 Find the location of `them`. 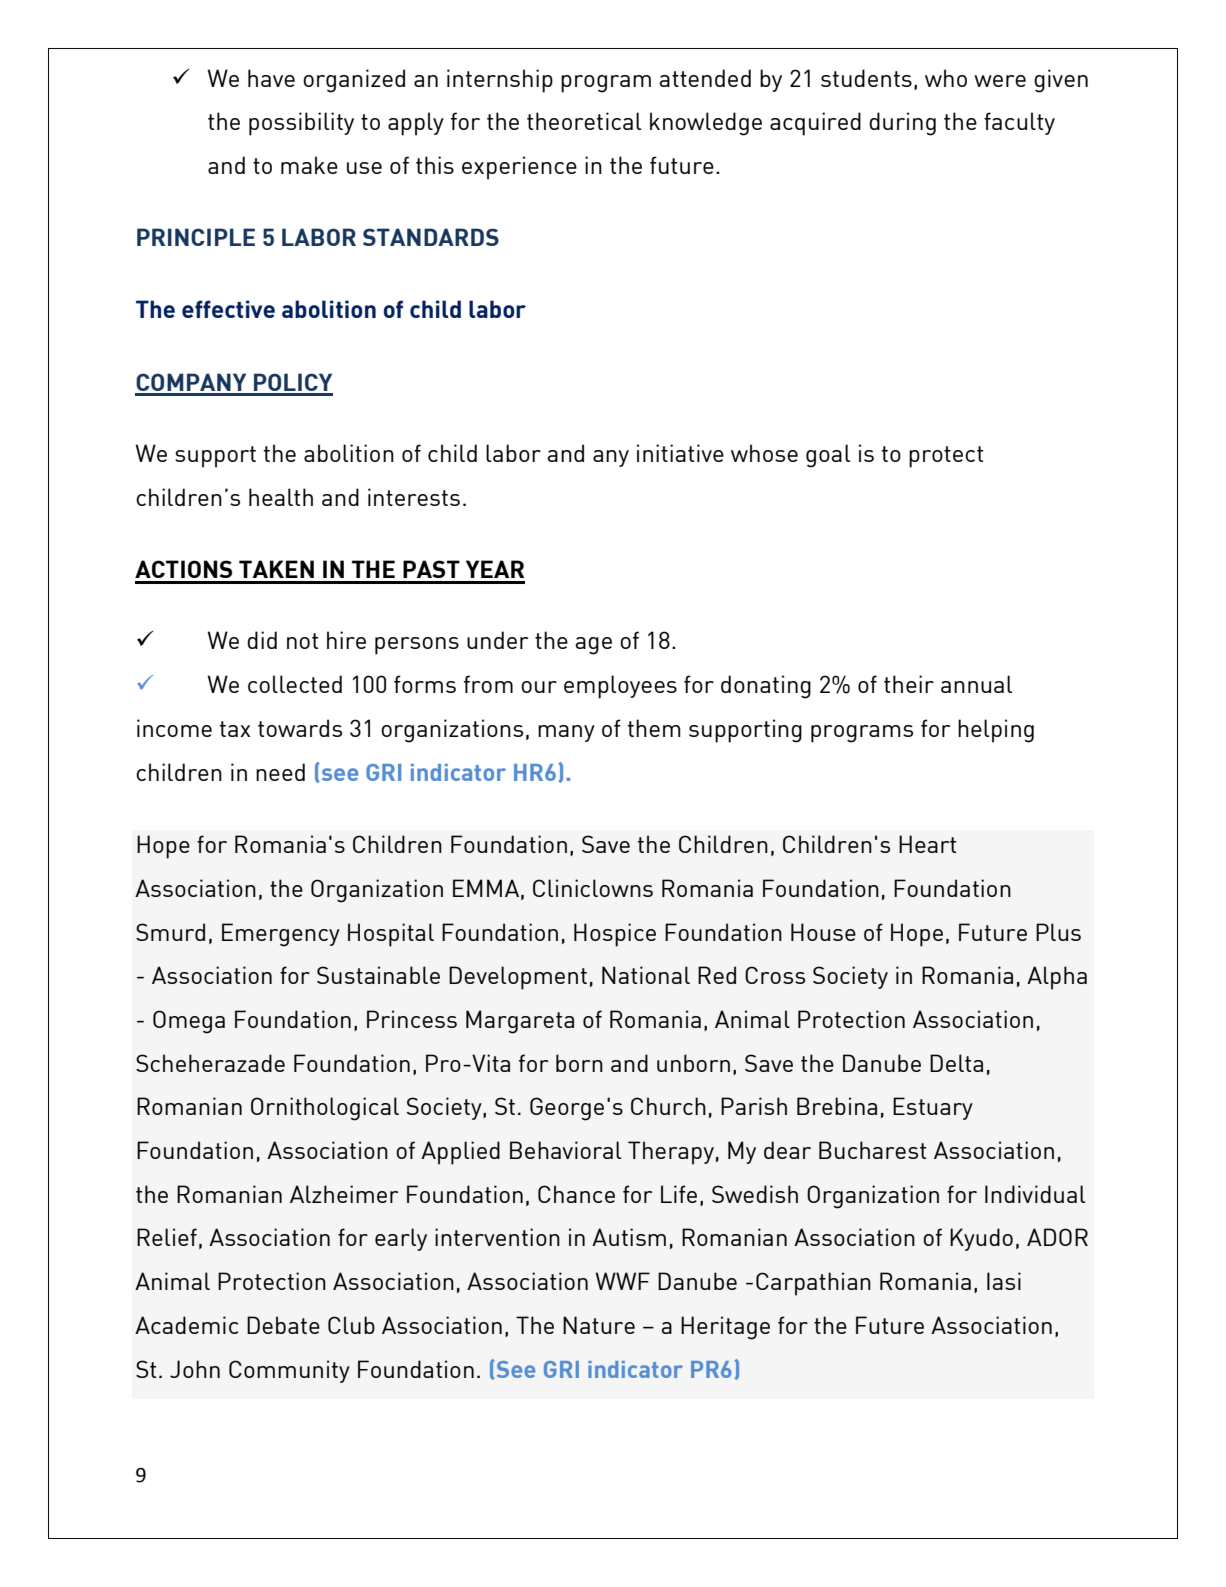

them is located at coordinates (654, 728).
